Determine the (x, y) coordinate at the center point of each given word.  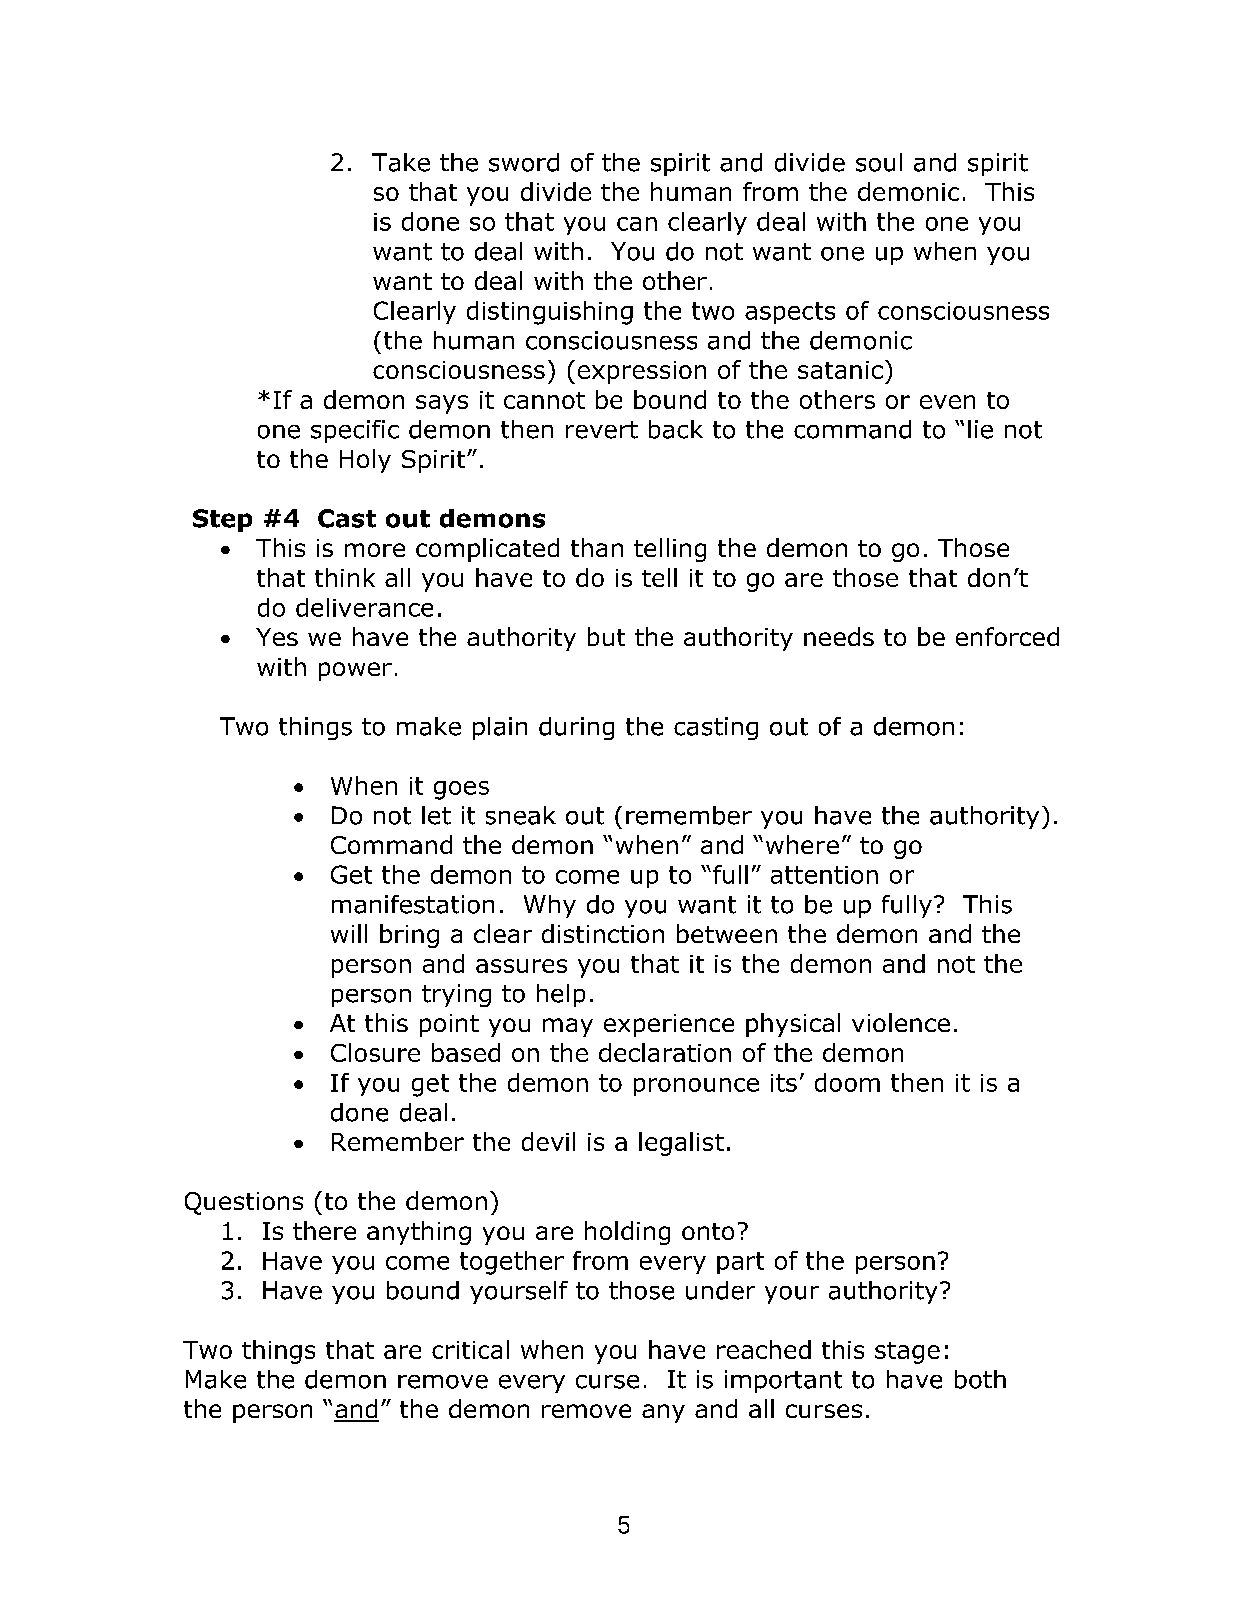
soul (879, 162)
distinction (603, 933)
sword (524, 162)
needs (839, 636)
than (597, 547)
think (345, 577)
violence (901, 1022)
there (324, 1230)
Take (401, 162)
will (349, 933)
